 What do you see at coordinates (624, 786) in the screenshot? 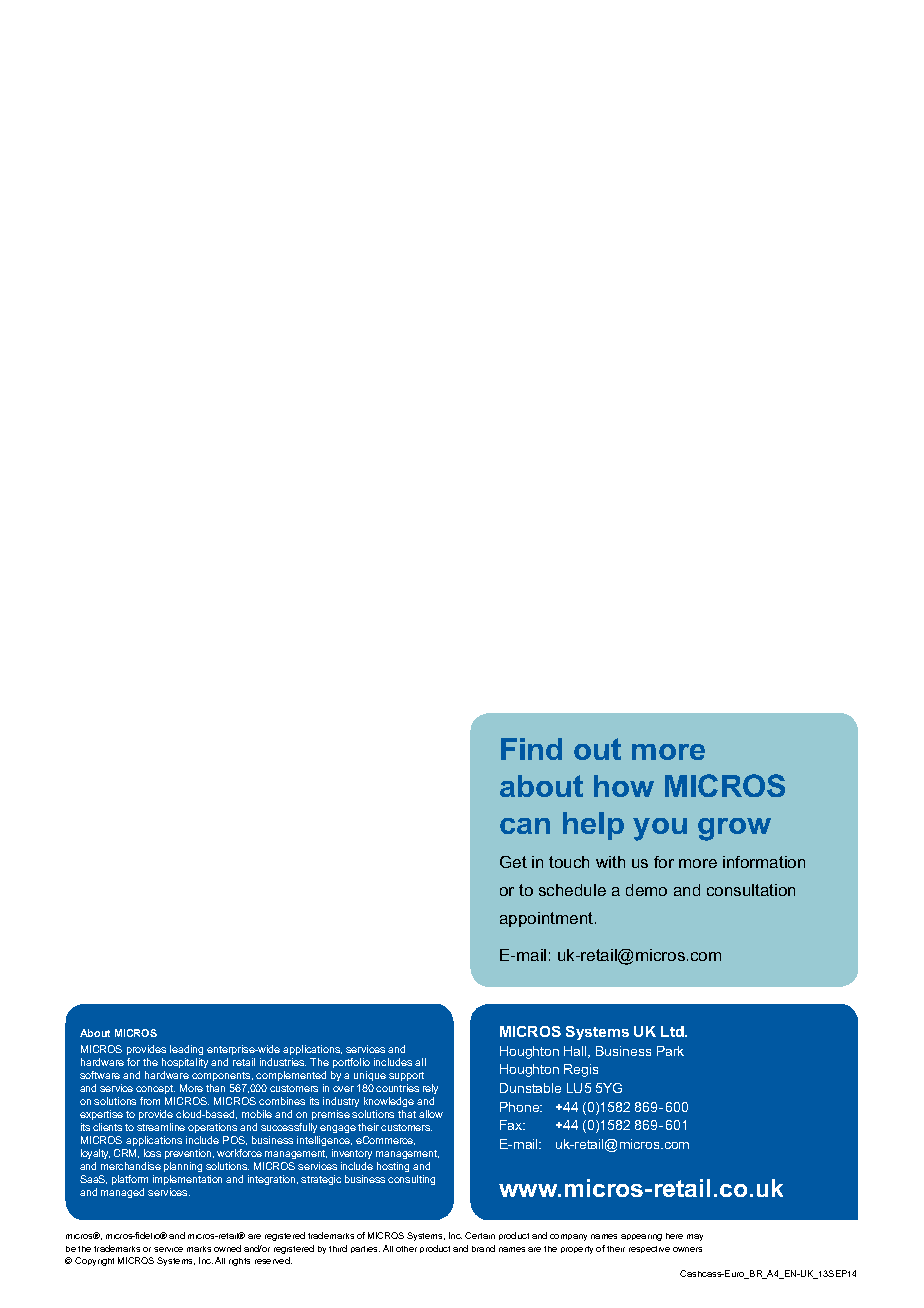
I see `how` at bounding box center [624, 786].
